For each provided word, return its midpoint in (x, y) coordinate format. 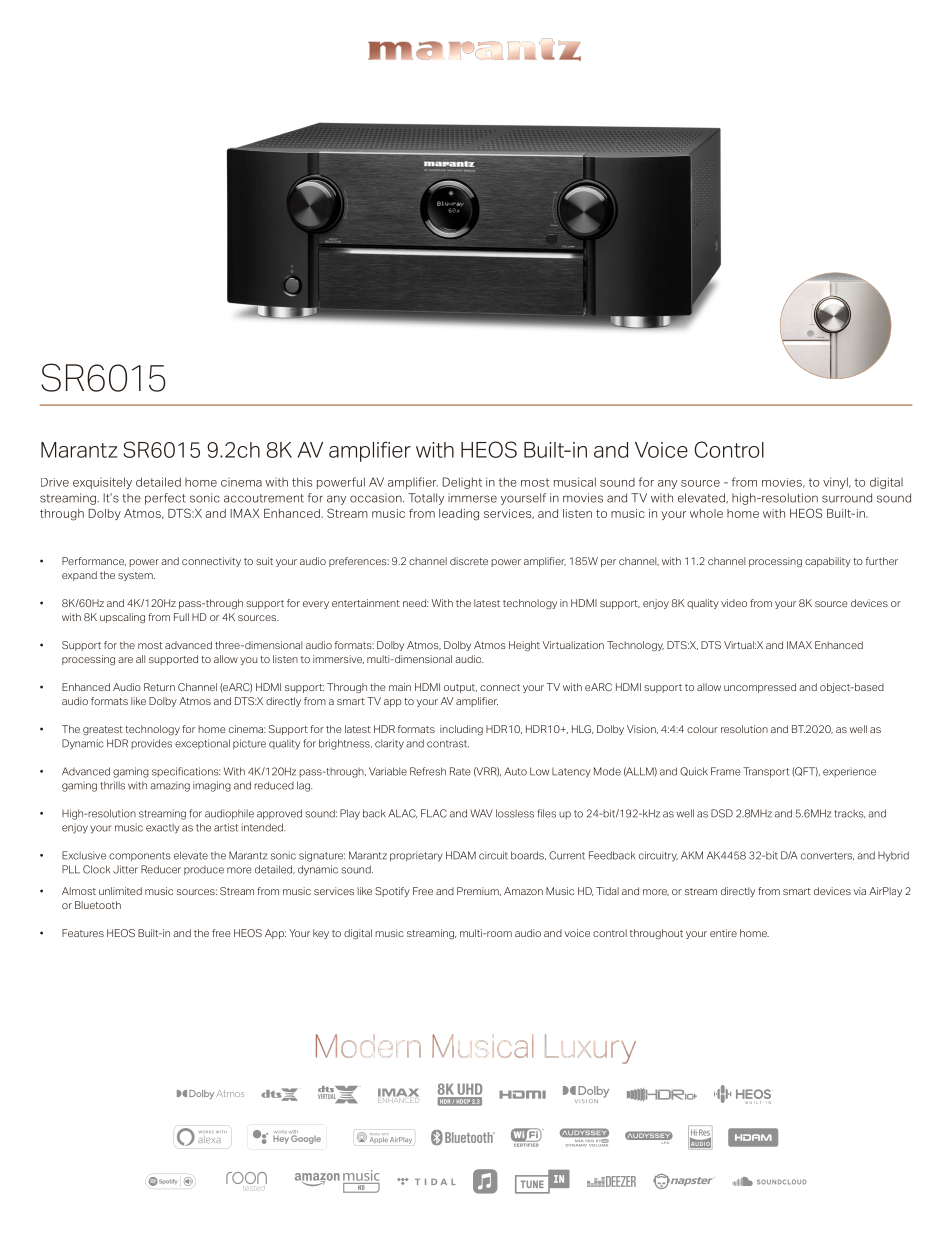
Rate (460, 771)
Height (524, 646)
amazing (170, 786)
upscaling (122, 618)
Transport (766, 772)
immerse (472, 498)
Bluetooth (98, 905)
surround (847, 498)
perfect (165, 499)
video (734, 603)
